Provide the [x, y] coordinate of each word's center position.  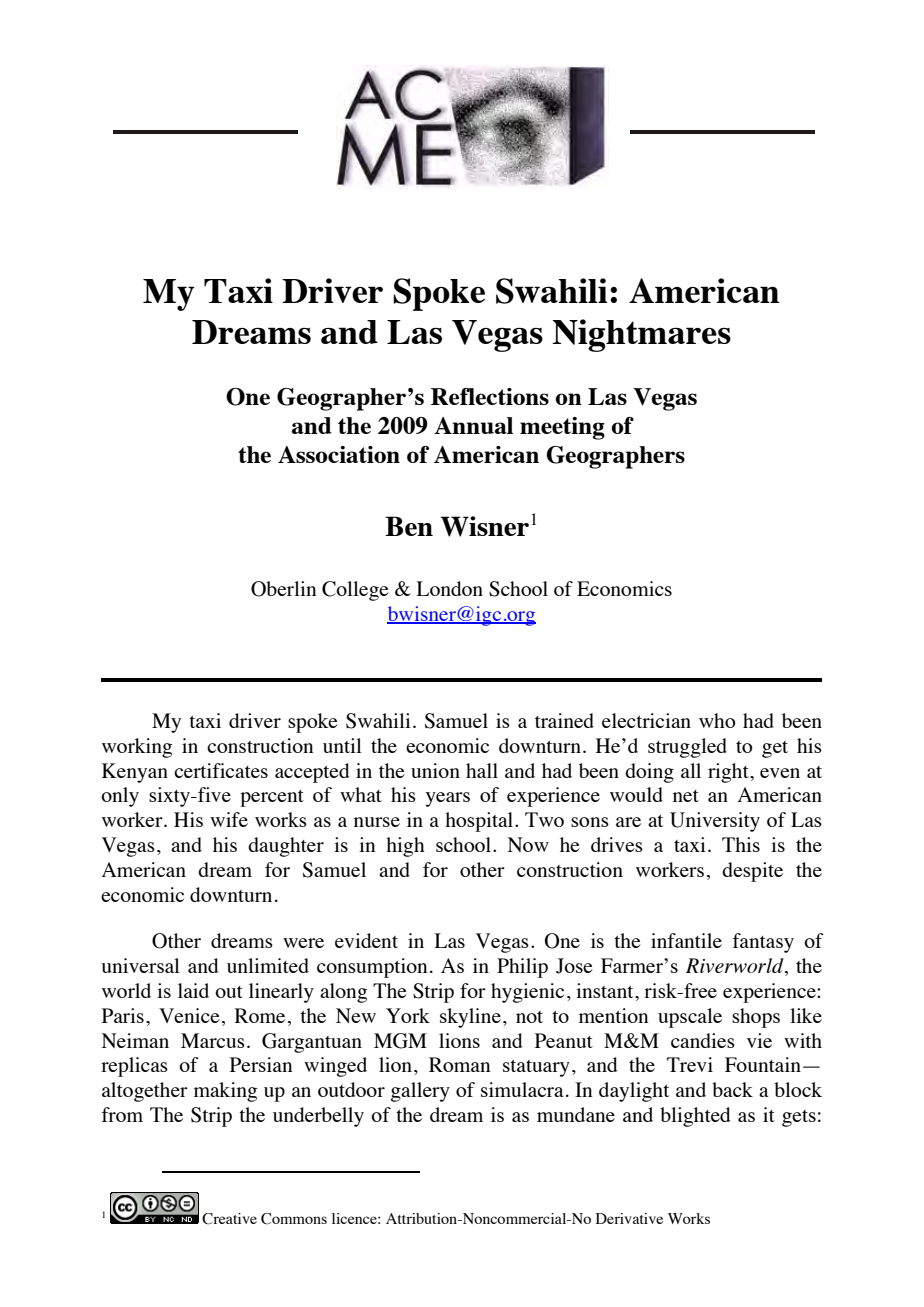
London [449, 588]
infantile [686, 940]
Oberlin [283, 589]
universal [140, 965]
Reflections [490, 396]
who [717, 720]
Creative [229, 1219]
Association [339, 454]
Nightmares [641, 335]
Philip [522, 968]
